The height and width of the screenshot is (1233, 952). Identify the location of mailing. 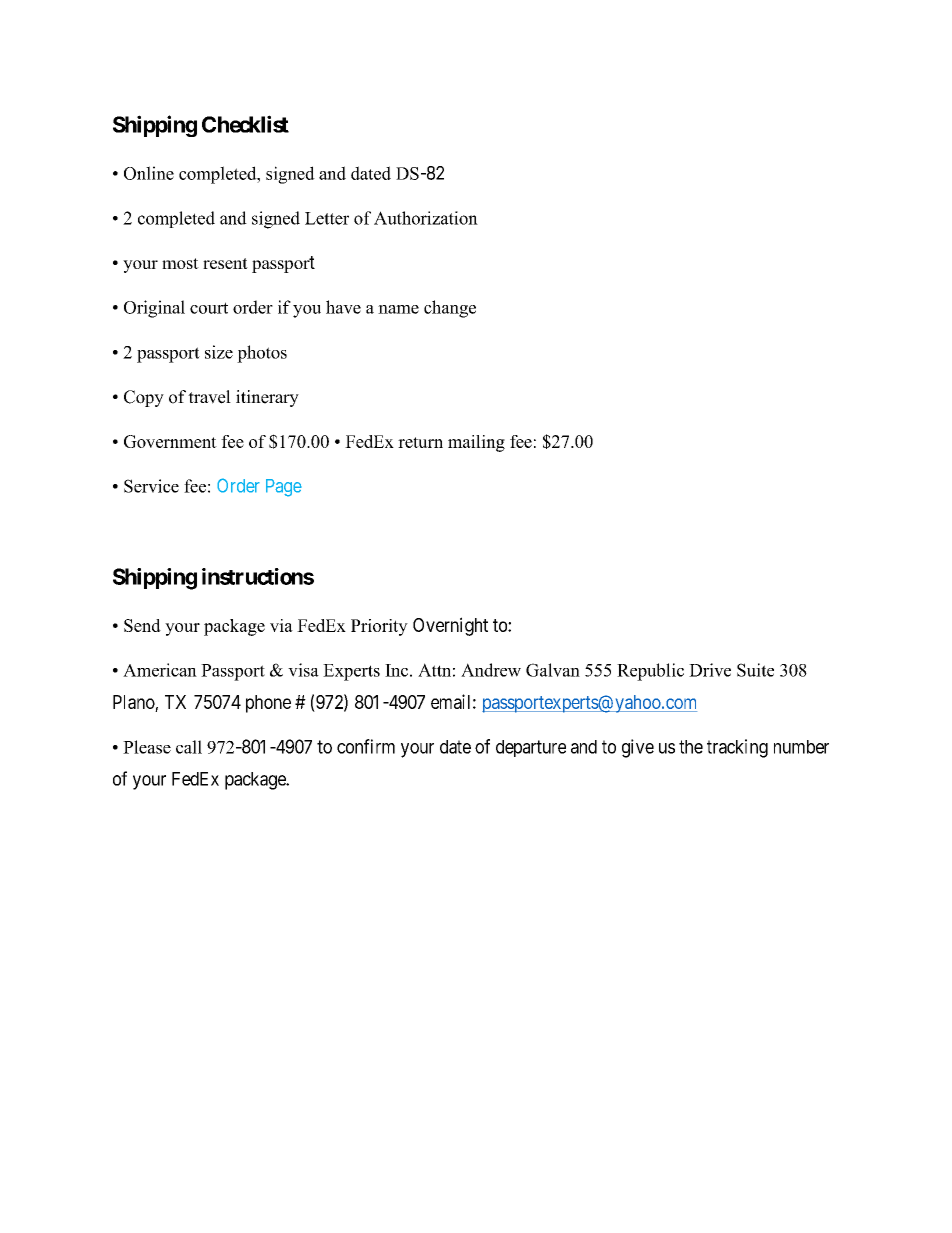
(476, 443).
